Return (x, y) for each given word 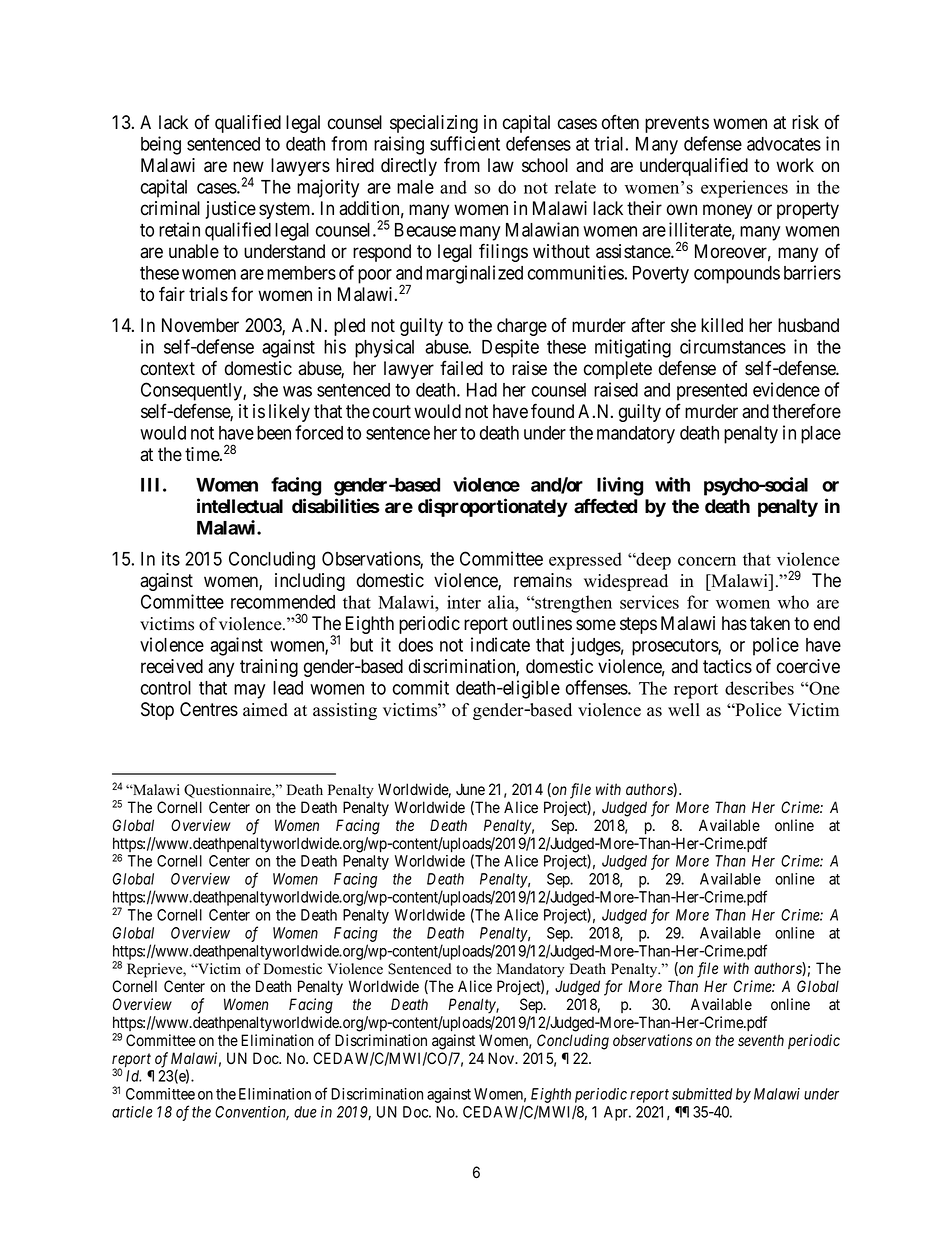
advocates (784, 144)
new (248, 167)
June (470, 789)
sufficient (465, 143)
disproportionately (493, 507)
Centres (209, 709)
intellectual (240, 506)
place (821, 435)
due (305, 1112)
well (684, 710)
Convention (252, 1113)
